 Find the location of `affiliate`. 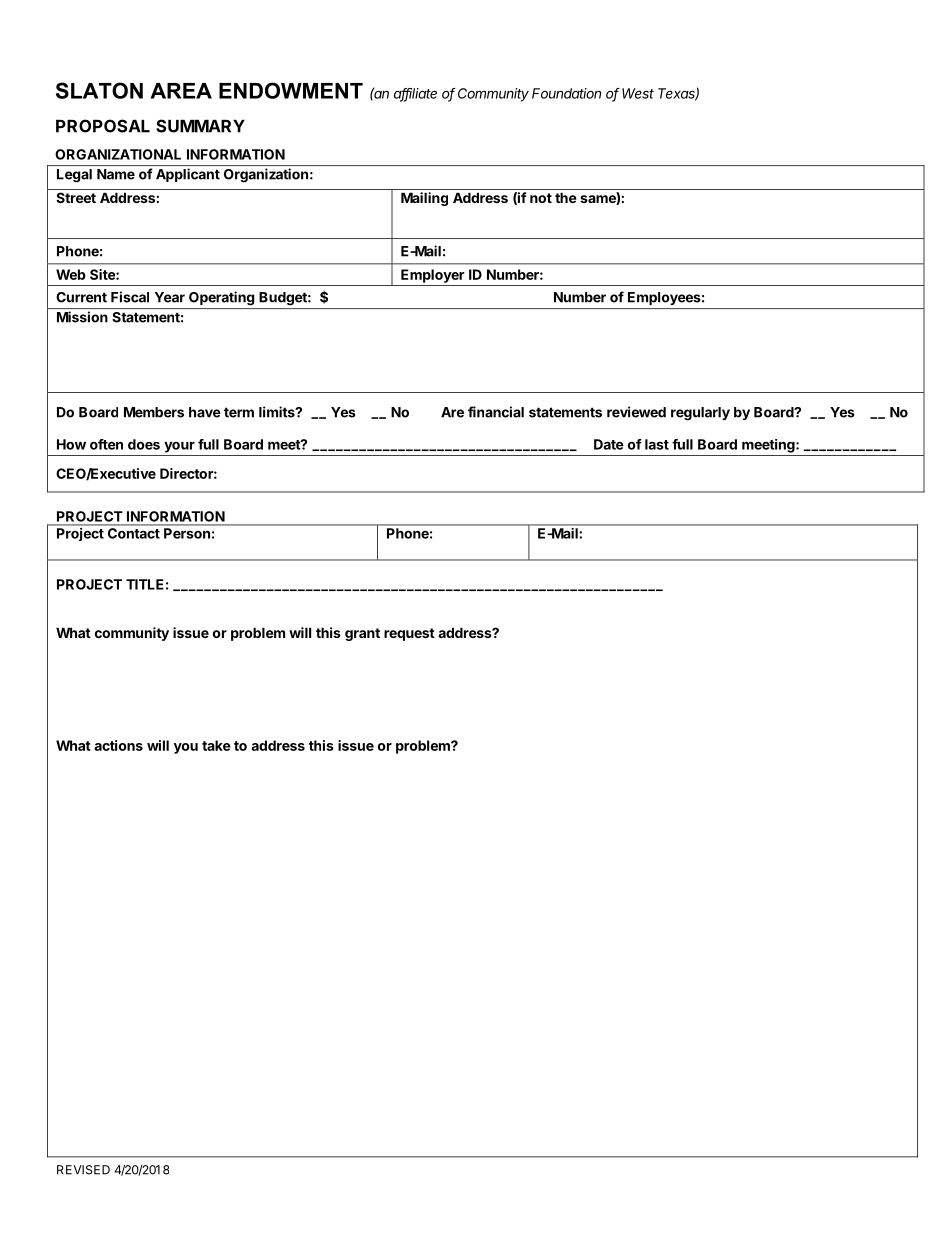

affiliate is located at coordinates (415, 94).
